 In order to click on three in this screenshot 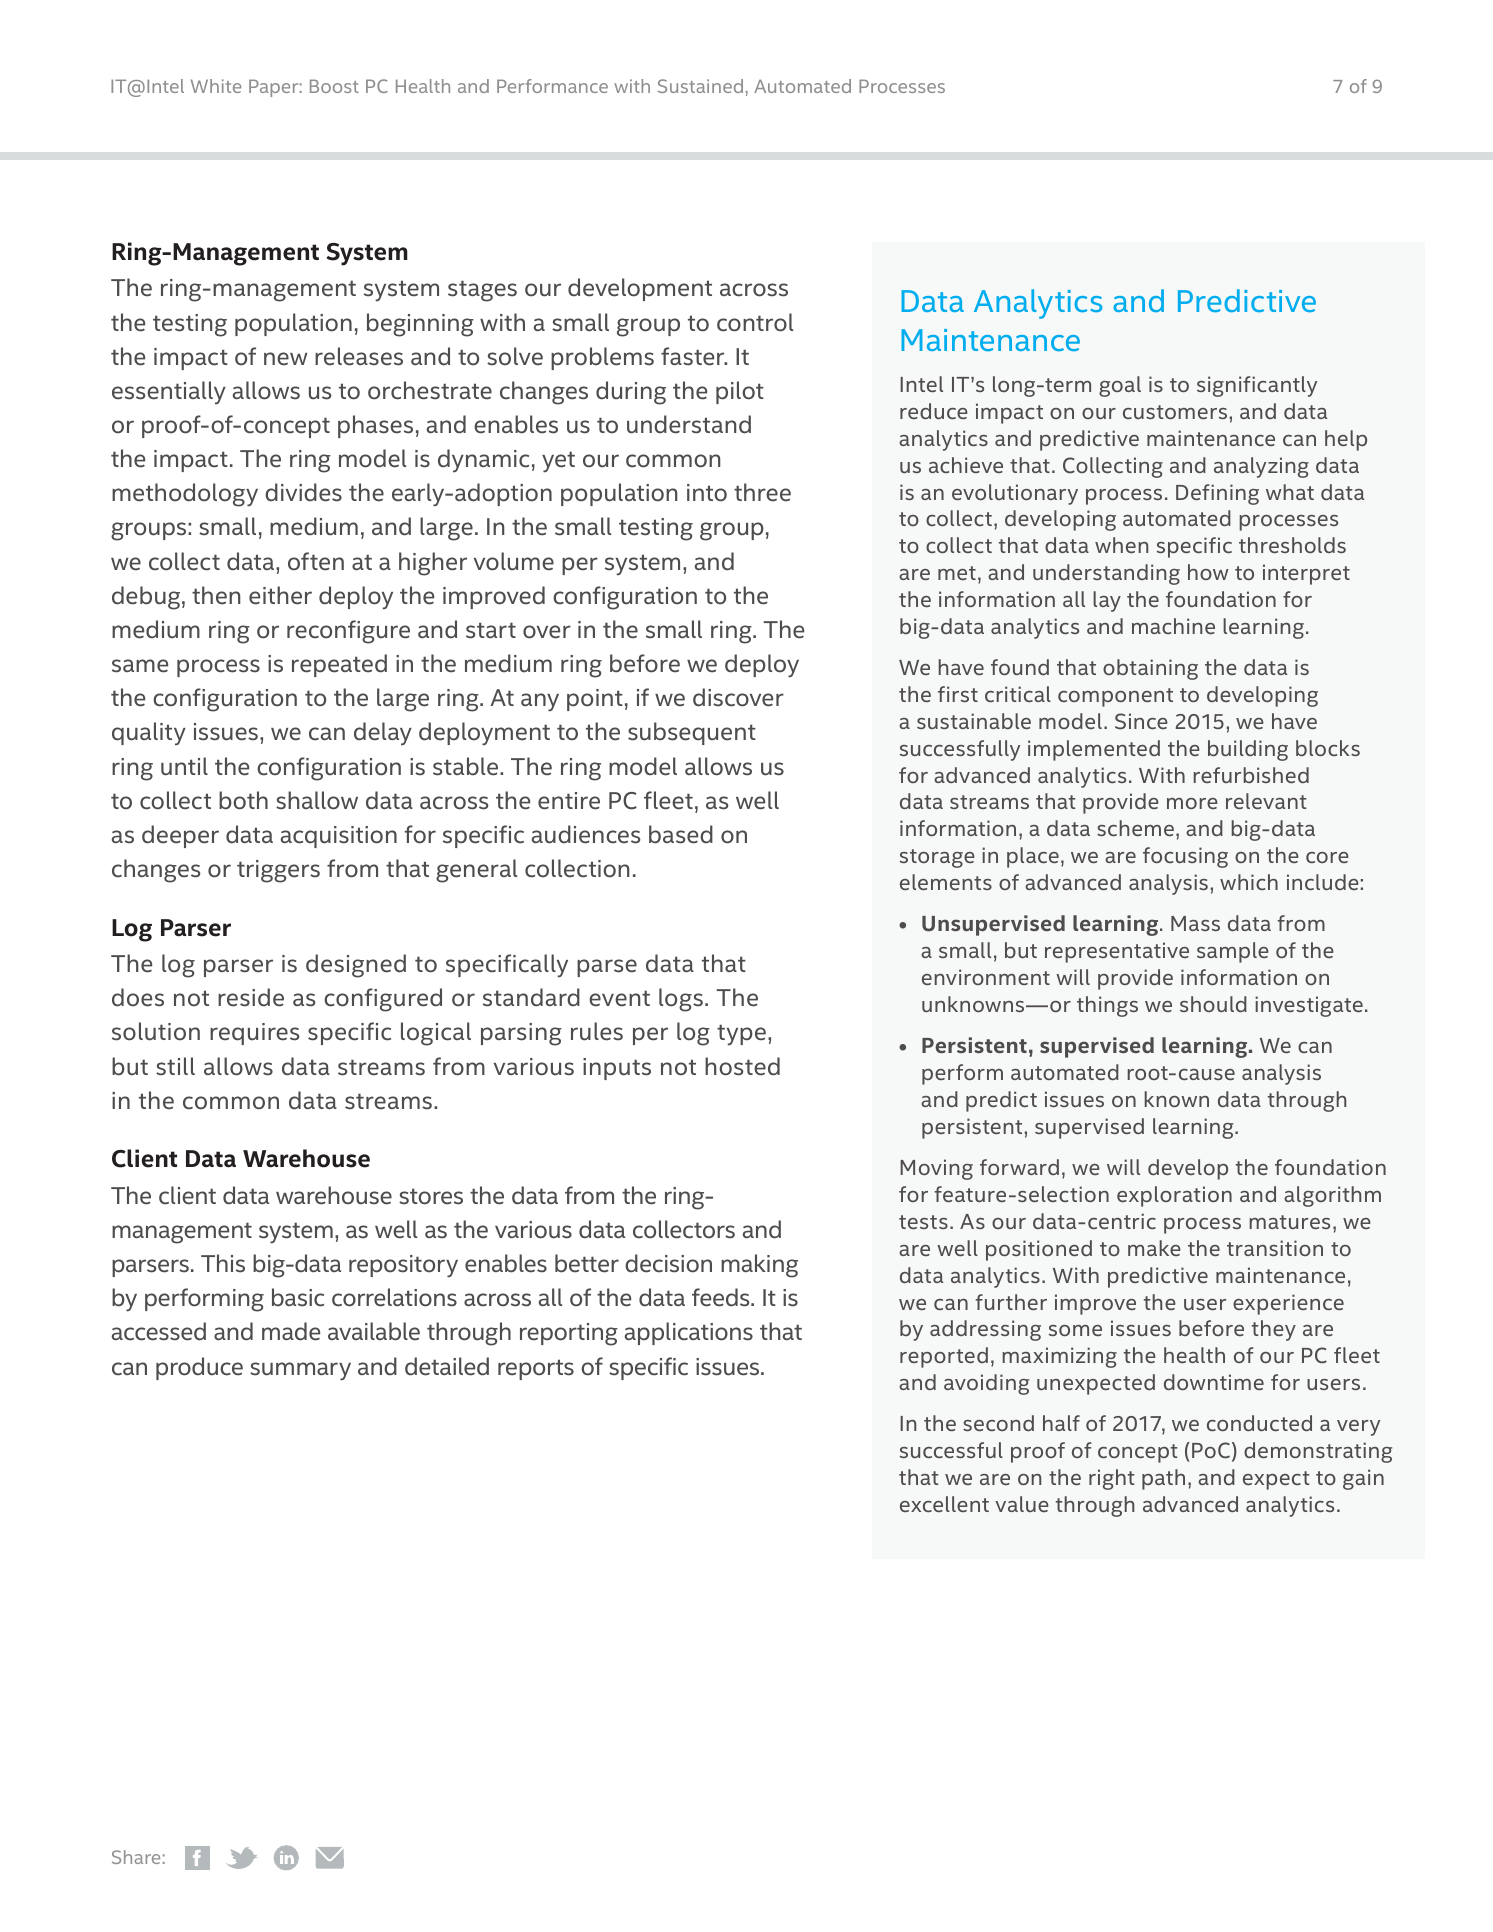, I will do `click(762, 492)`.
